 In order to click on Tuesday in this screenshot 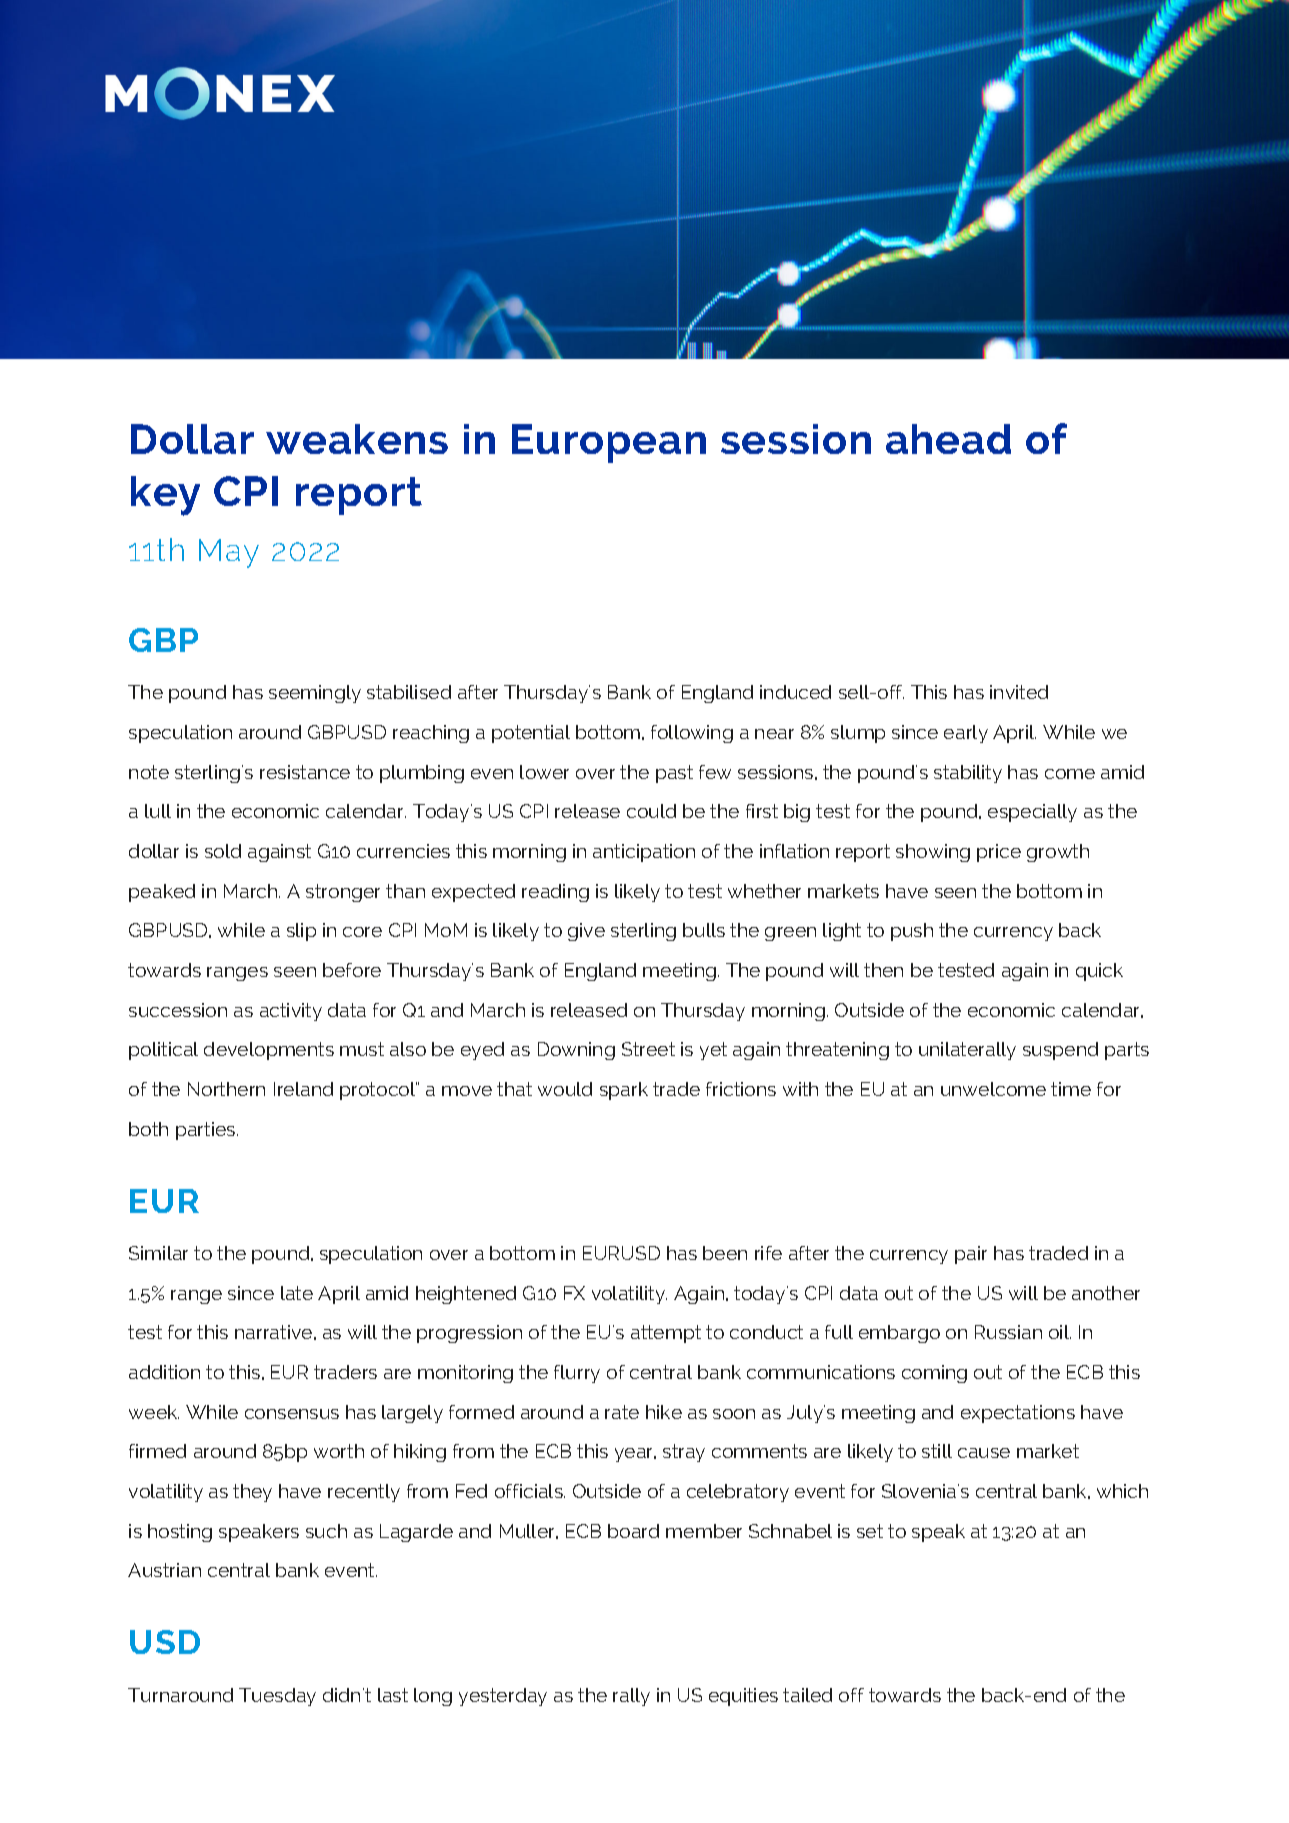, I will do `click(277, 1697)`.
